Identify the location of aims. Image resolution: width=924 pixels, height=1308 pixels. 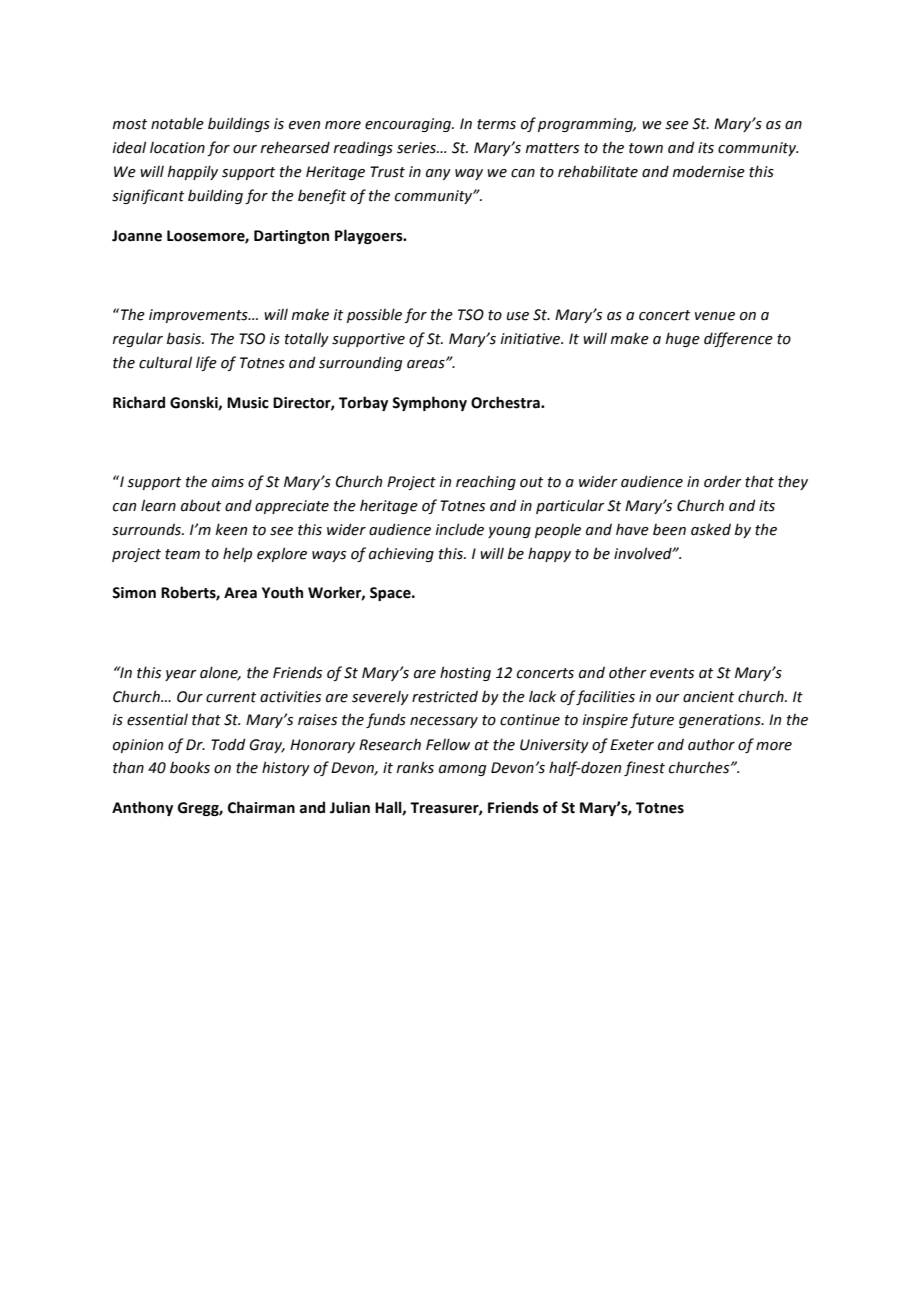
(228, 482).
